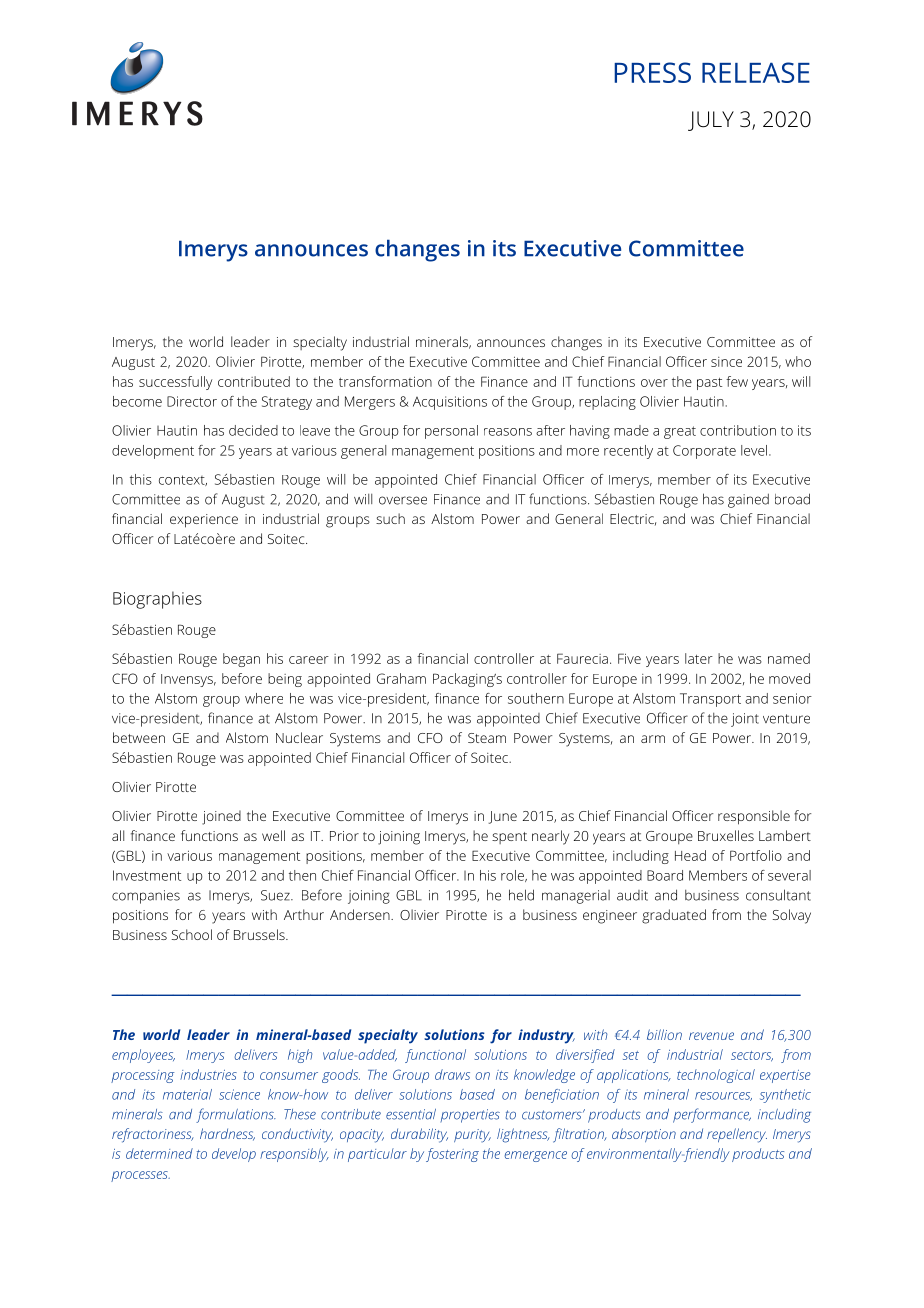 The image size is (924, 1308). What do you see at coordinates (711, 121) in the screenshot?
I see `JULY` at bounding box center [711, 121].
